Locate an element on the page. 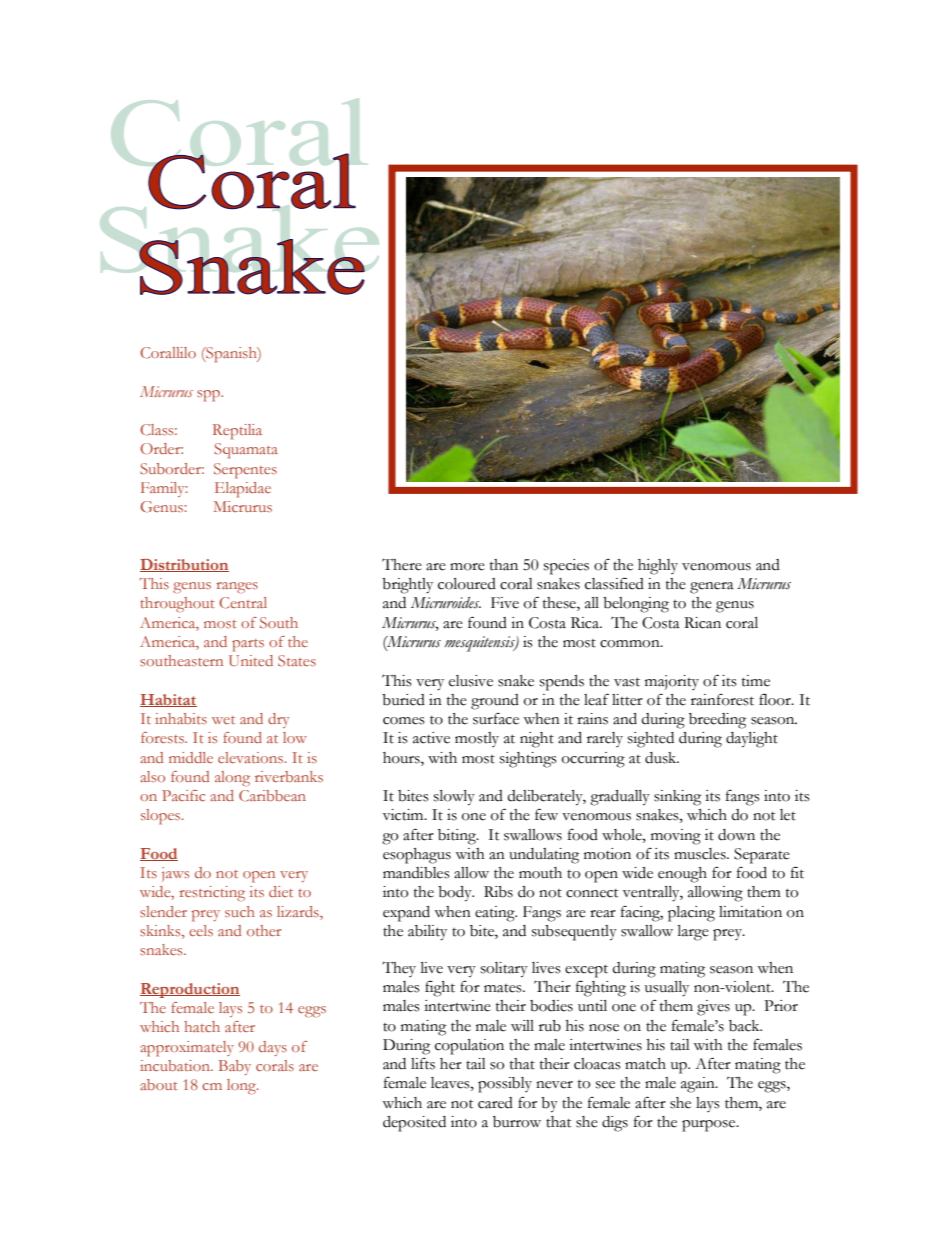  highly is located at coordinates (658, 567).
